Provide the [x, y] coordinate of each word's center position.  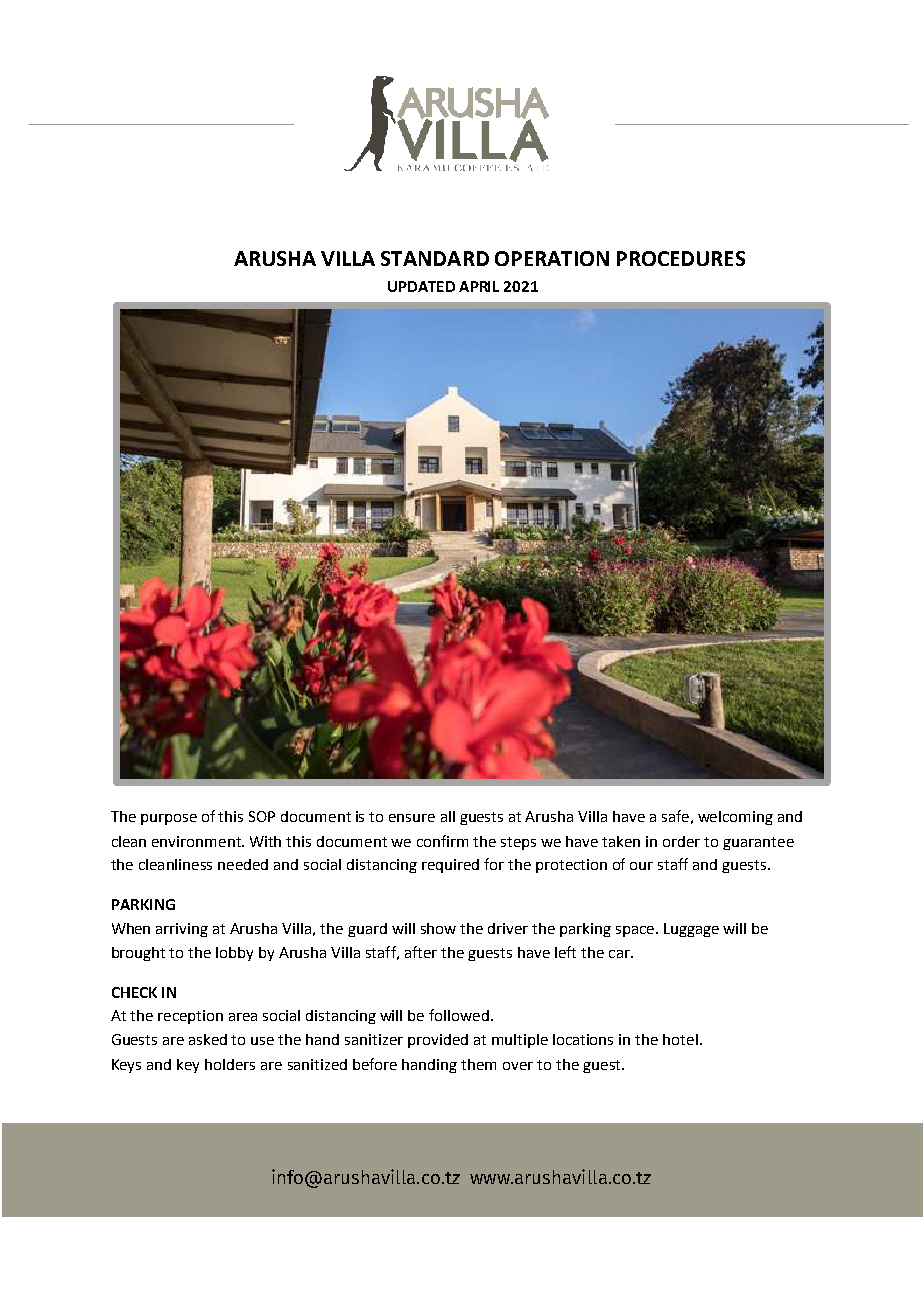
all [448, 816]
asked [208, 1039]
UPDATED [421, 286]
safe [675, 816]
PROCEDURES [681, 258]
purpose [169, 819]
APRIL [479, 286]
